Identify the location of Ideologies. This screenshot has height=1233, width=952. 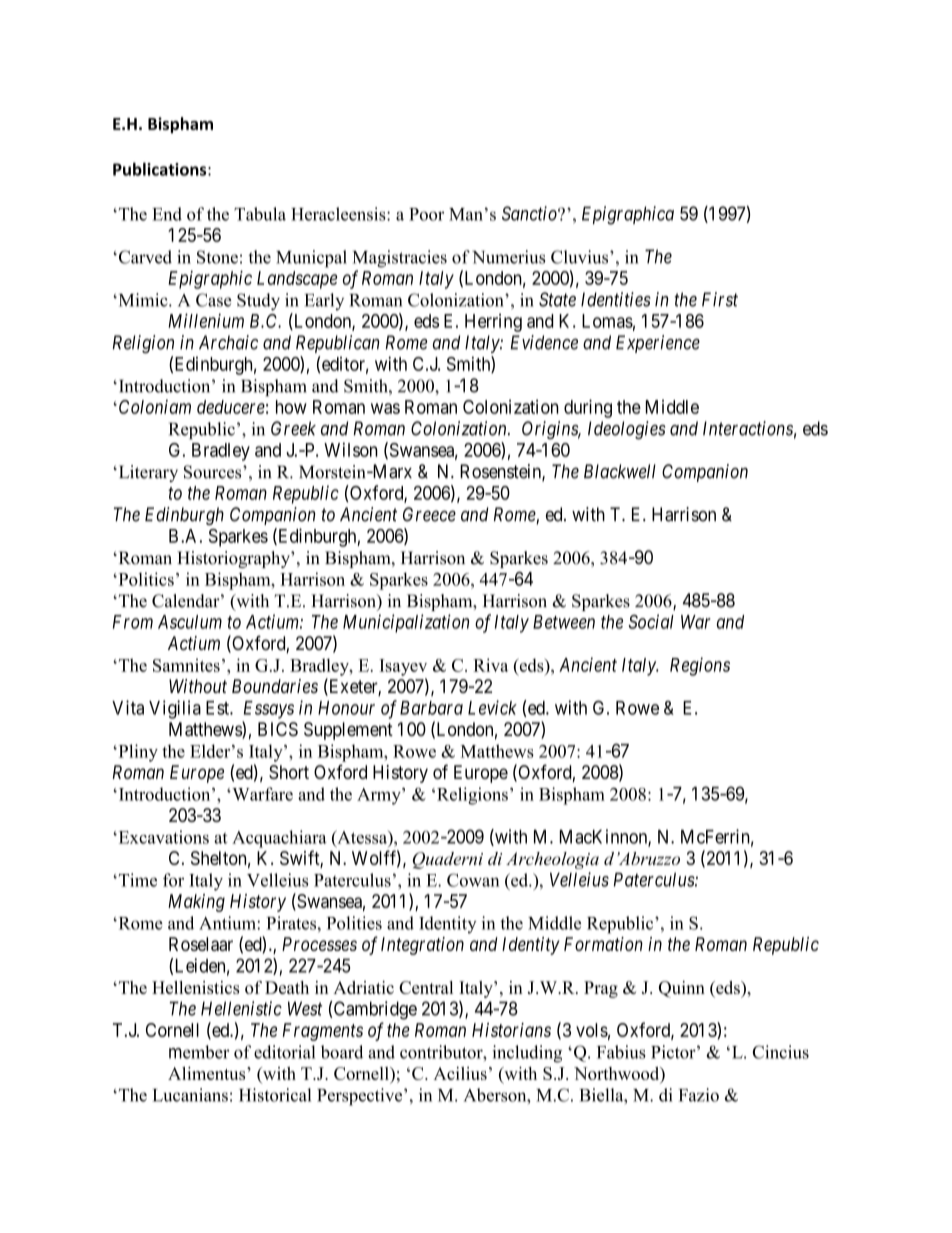
(626, 430).
